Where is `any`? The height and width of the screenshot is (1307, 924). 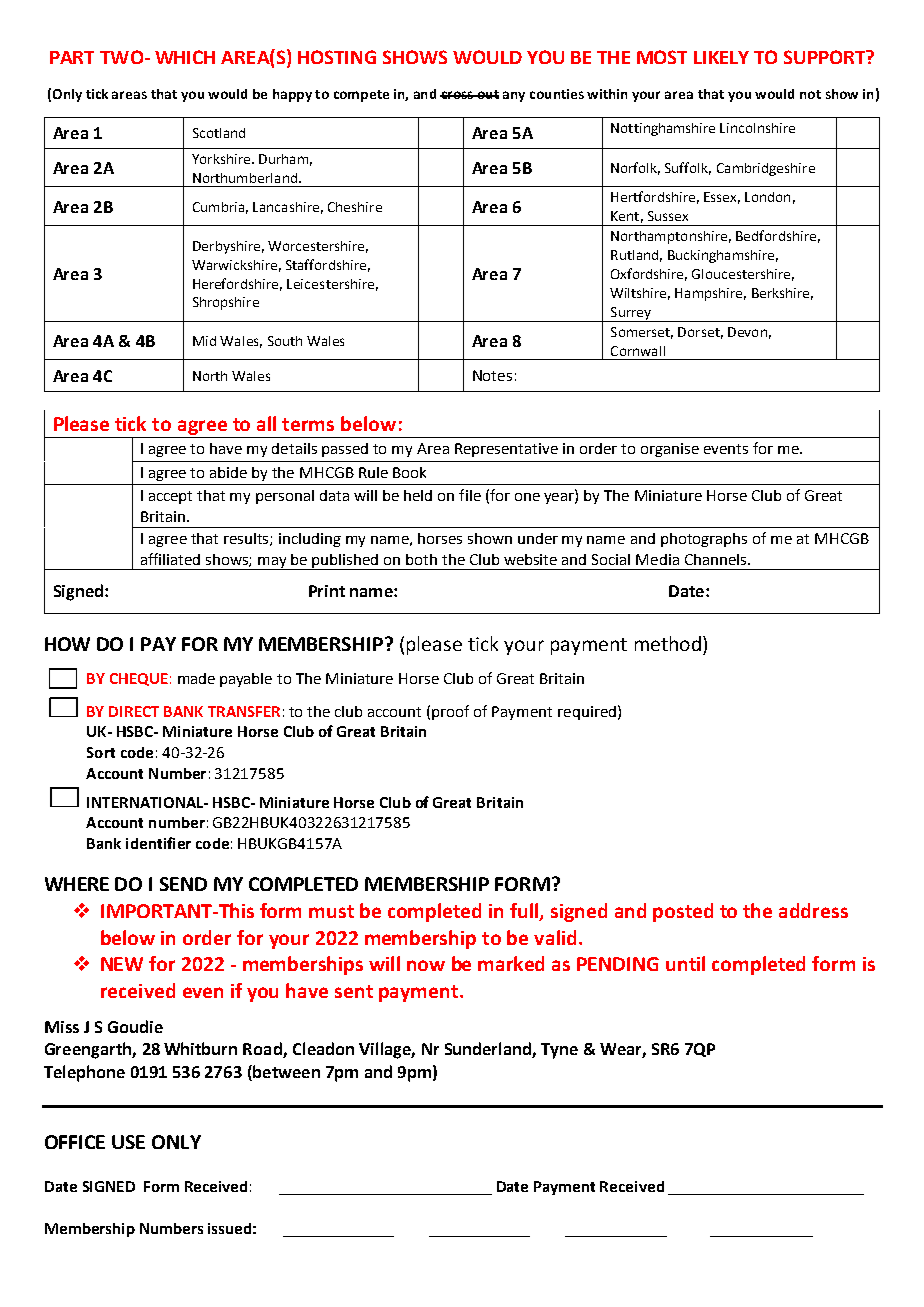 any is located at coordinates (514, 96).
